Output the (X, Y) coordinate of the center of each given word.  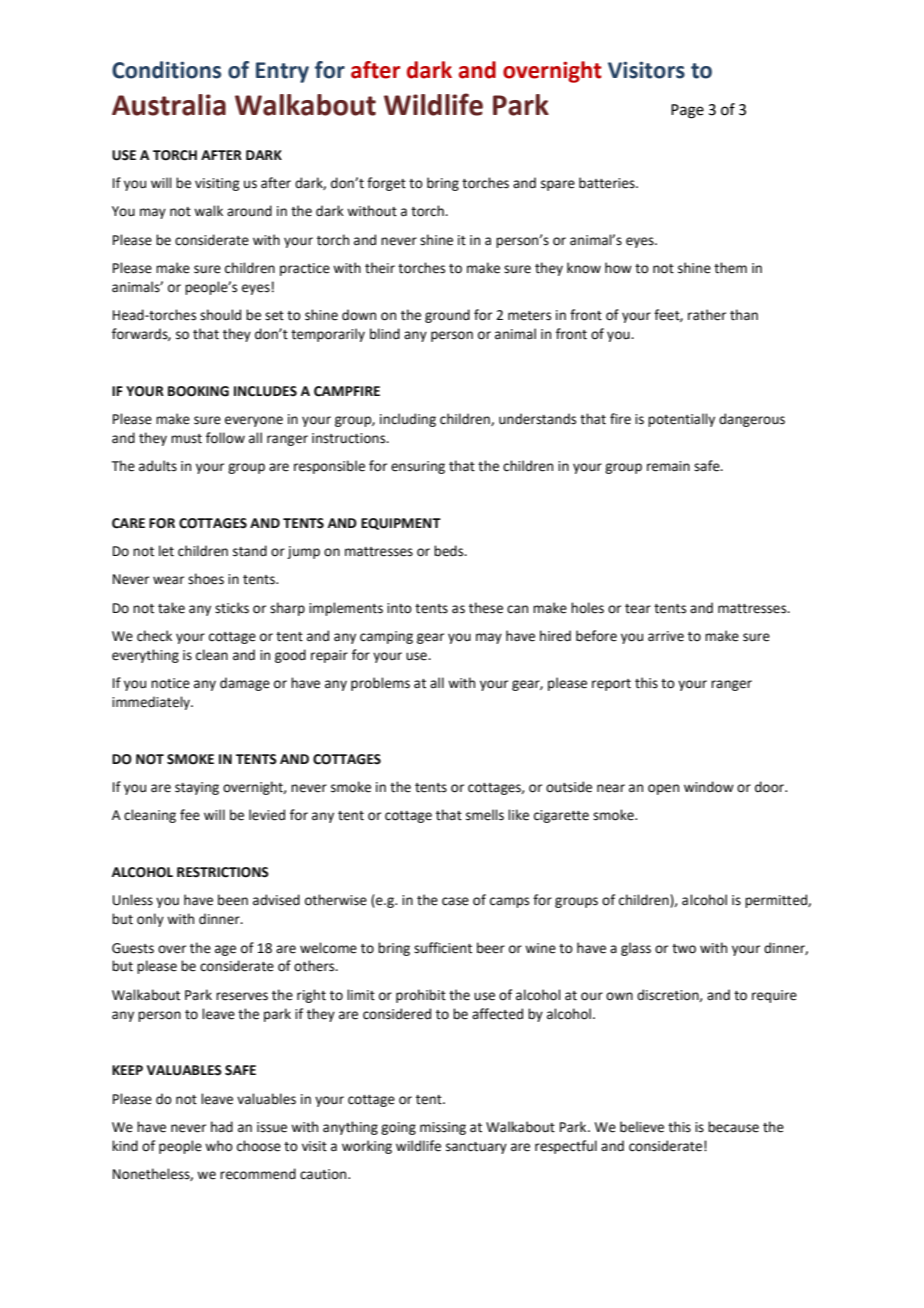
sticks (232, 608)
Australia (169, 105)
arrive (666, 636)
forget (386, 184)
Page (687, 111)
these (486, 608)
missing (443, 1128)
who (219, 1146)
